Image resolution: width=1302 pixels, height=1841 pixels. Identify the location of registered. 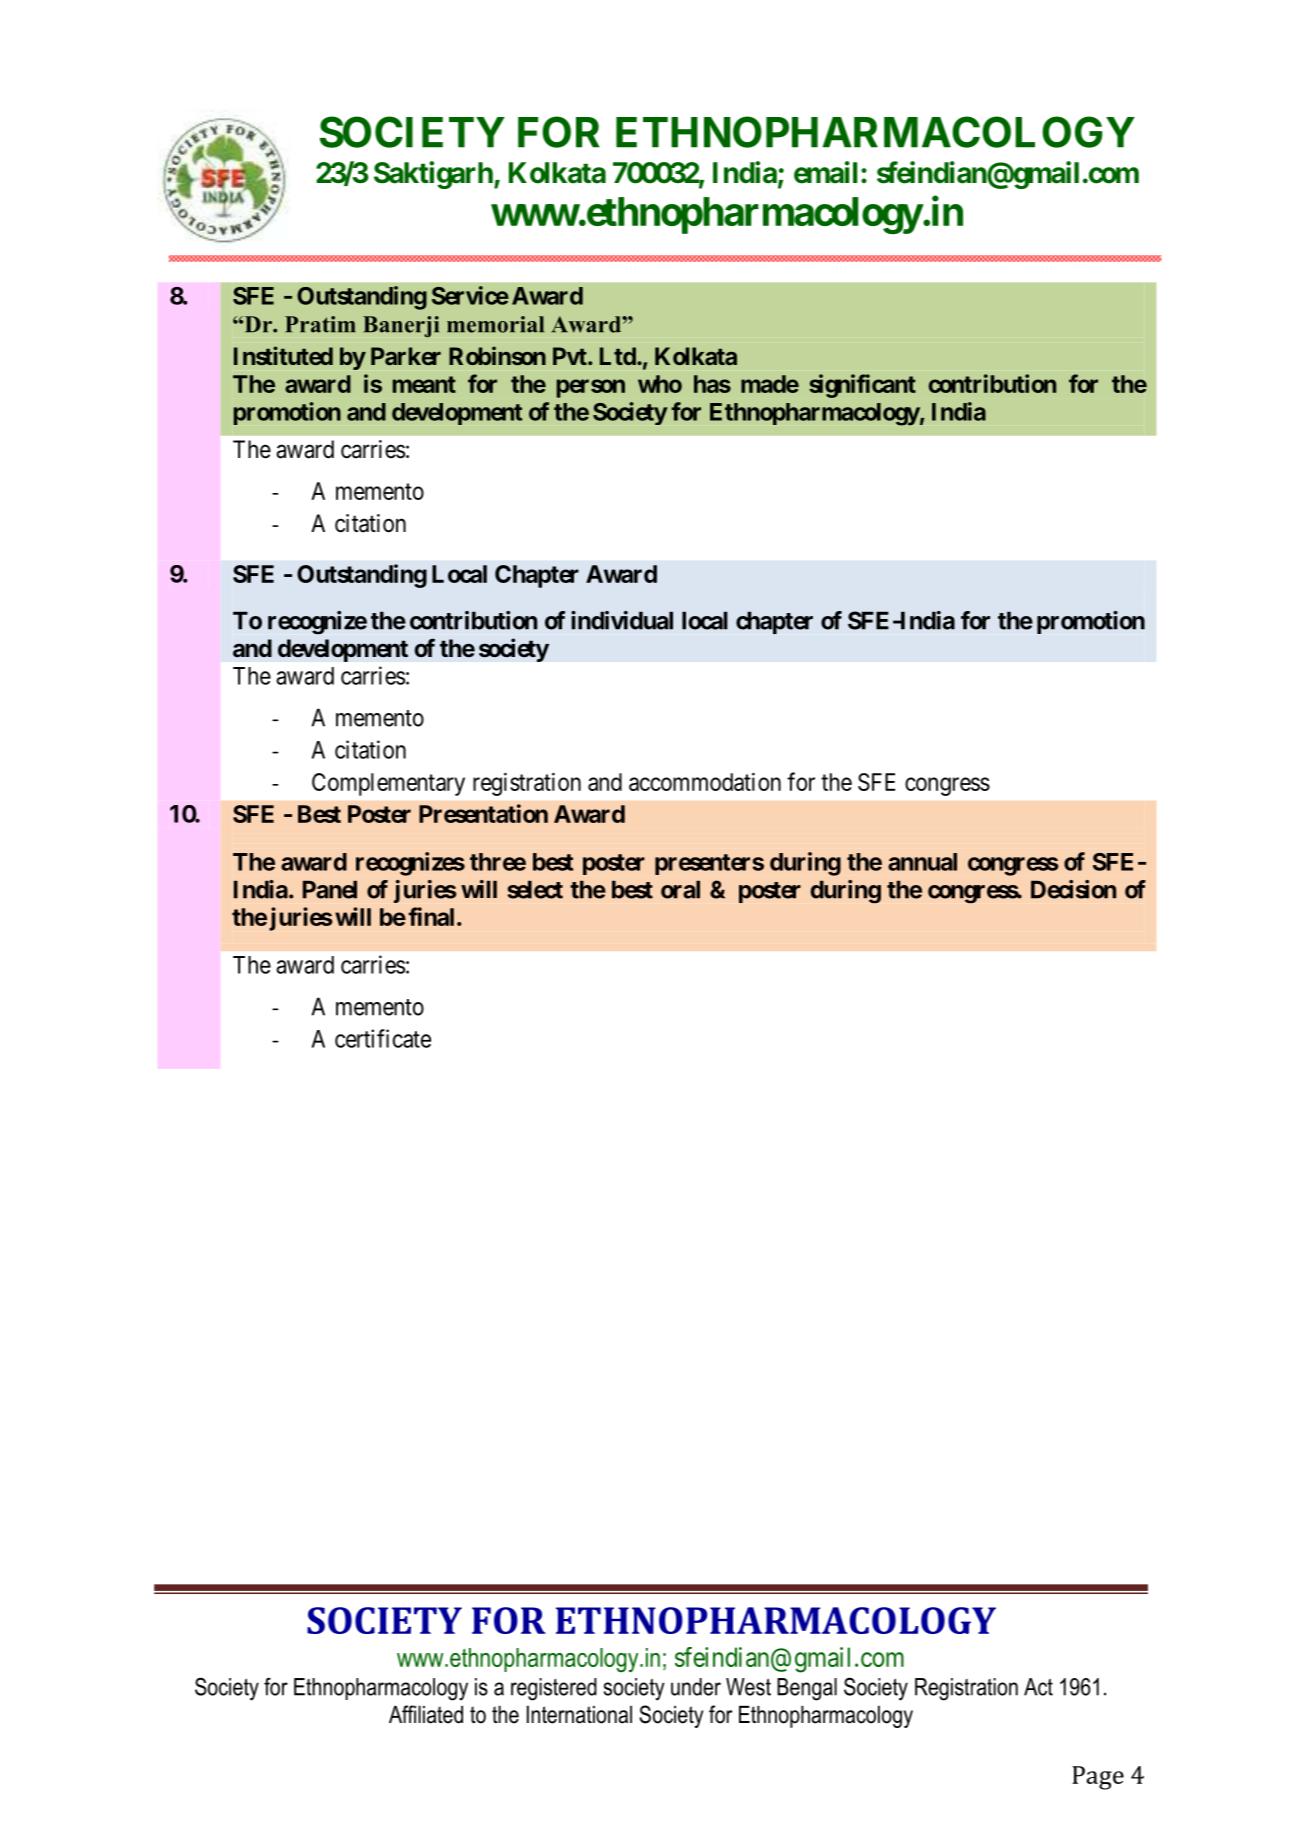
(554, 1689).
